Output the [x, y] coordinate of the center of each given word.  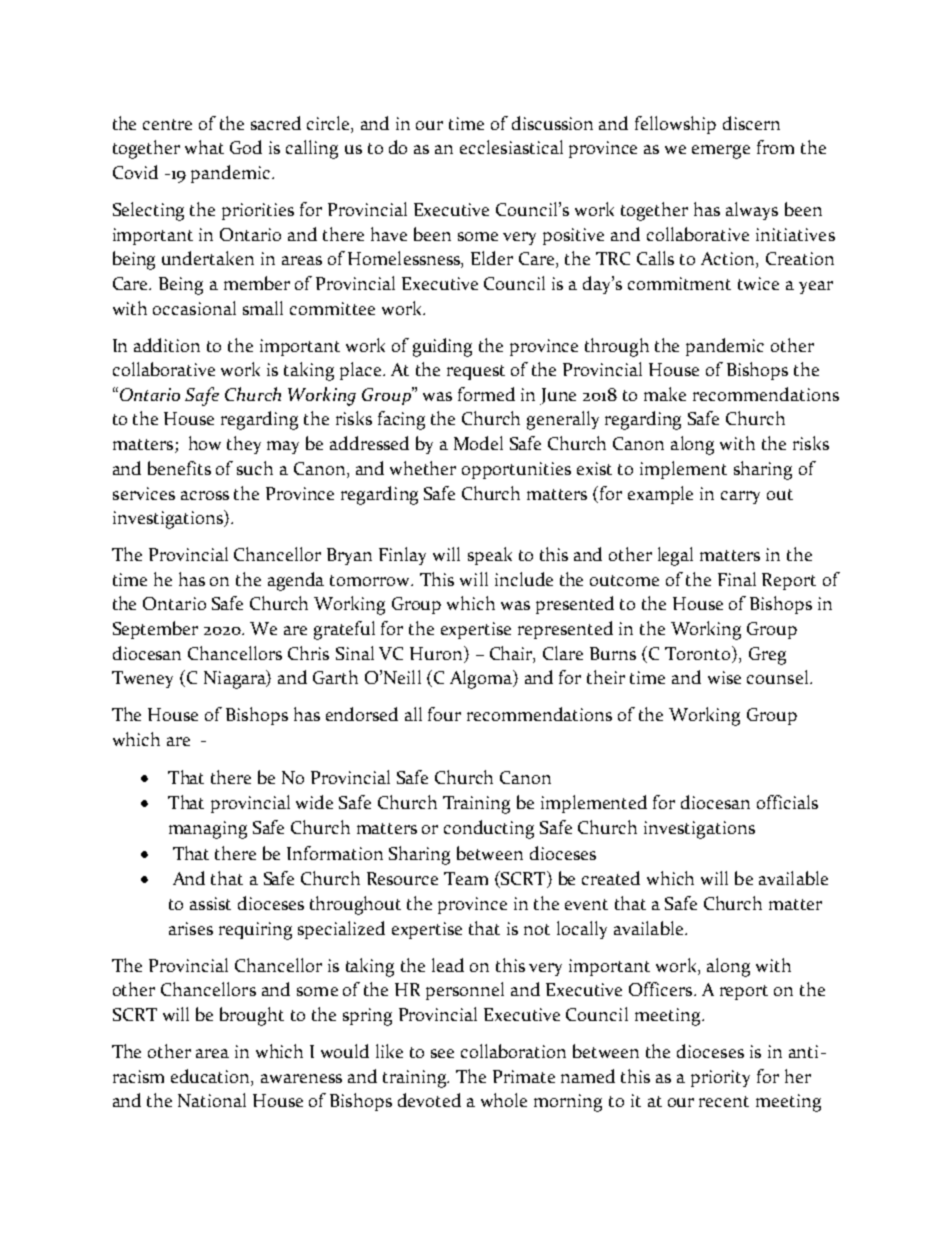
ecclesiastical [511, 147]
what [204, 147]
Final [737, 579]
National [212, 1100]
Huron [437, 653]
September [155, 630]
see [442, 1053]
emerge [721, 152]
